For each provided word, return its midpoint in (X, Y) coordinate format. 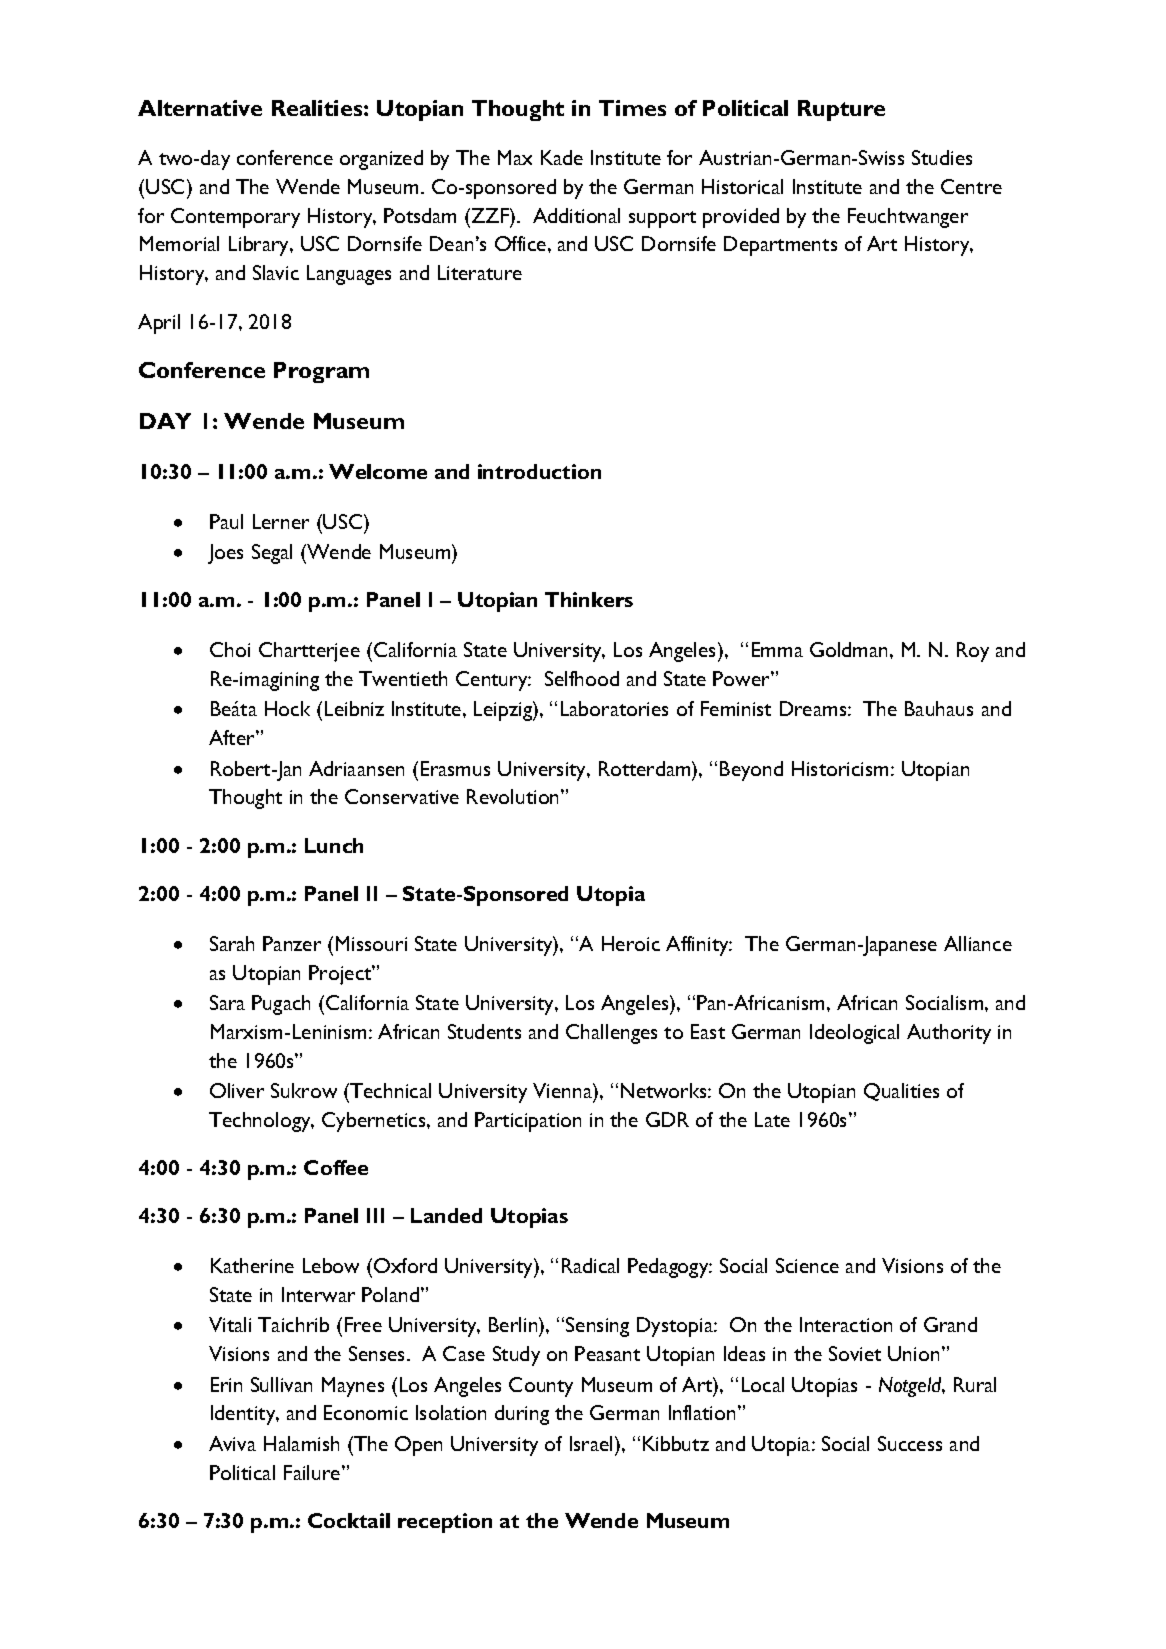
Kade (562, 157)
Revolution (514, 796)
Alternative (200, 108)
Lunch (334, 845)
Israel (593, 1443)
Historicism (842, 768)
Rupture (841, 110)
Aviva (232, 1443)
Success (910, 1443)
